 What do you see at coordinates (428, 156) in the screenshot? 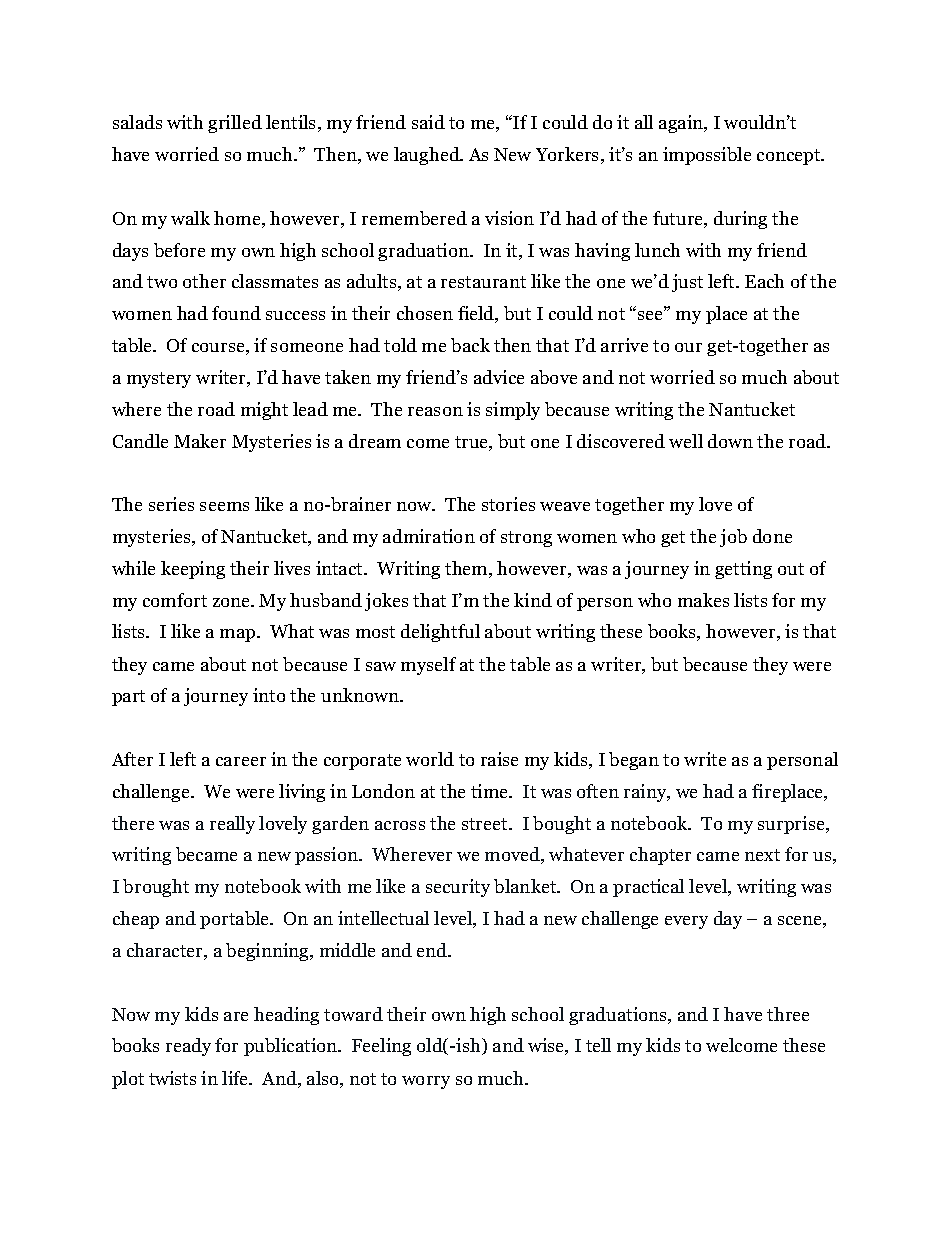
I see `laughed` at bounding box center [428, 156].
